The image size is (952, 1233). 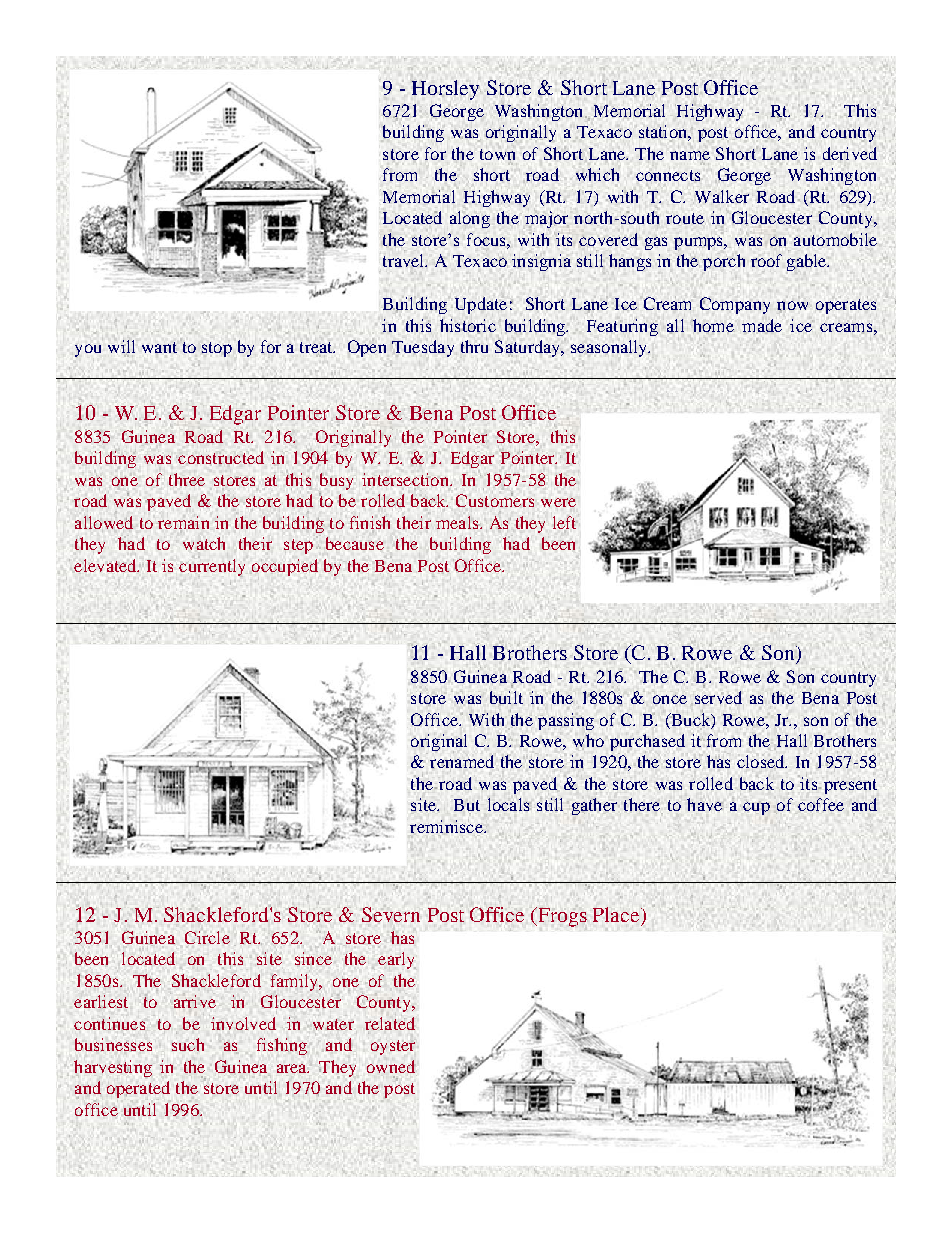 What do you see at coordinates (447, 826) in the screenshot?
I see `reminisce` at bounding box center [447, 826].
